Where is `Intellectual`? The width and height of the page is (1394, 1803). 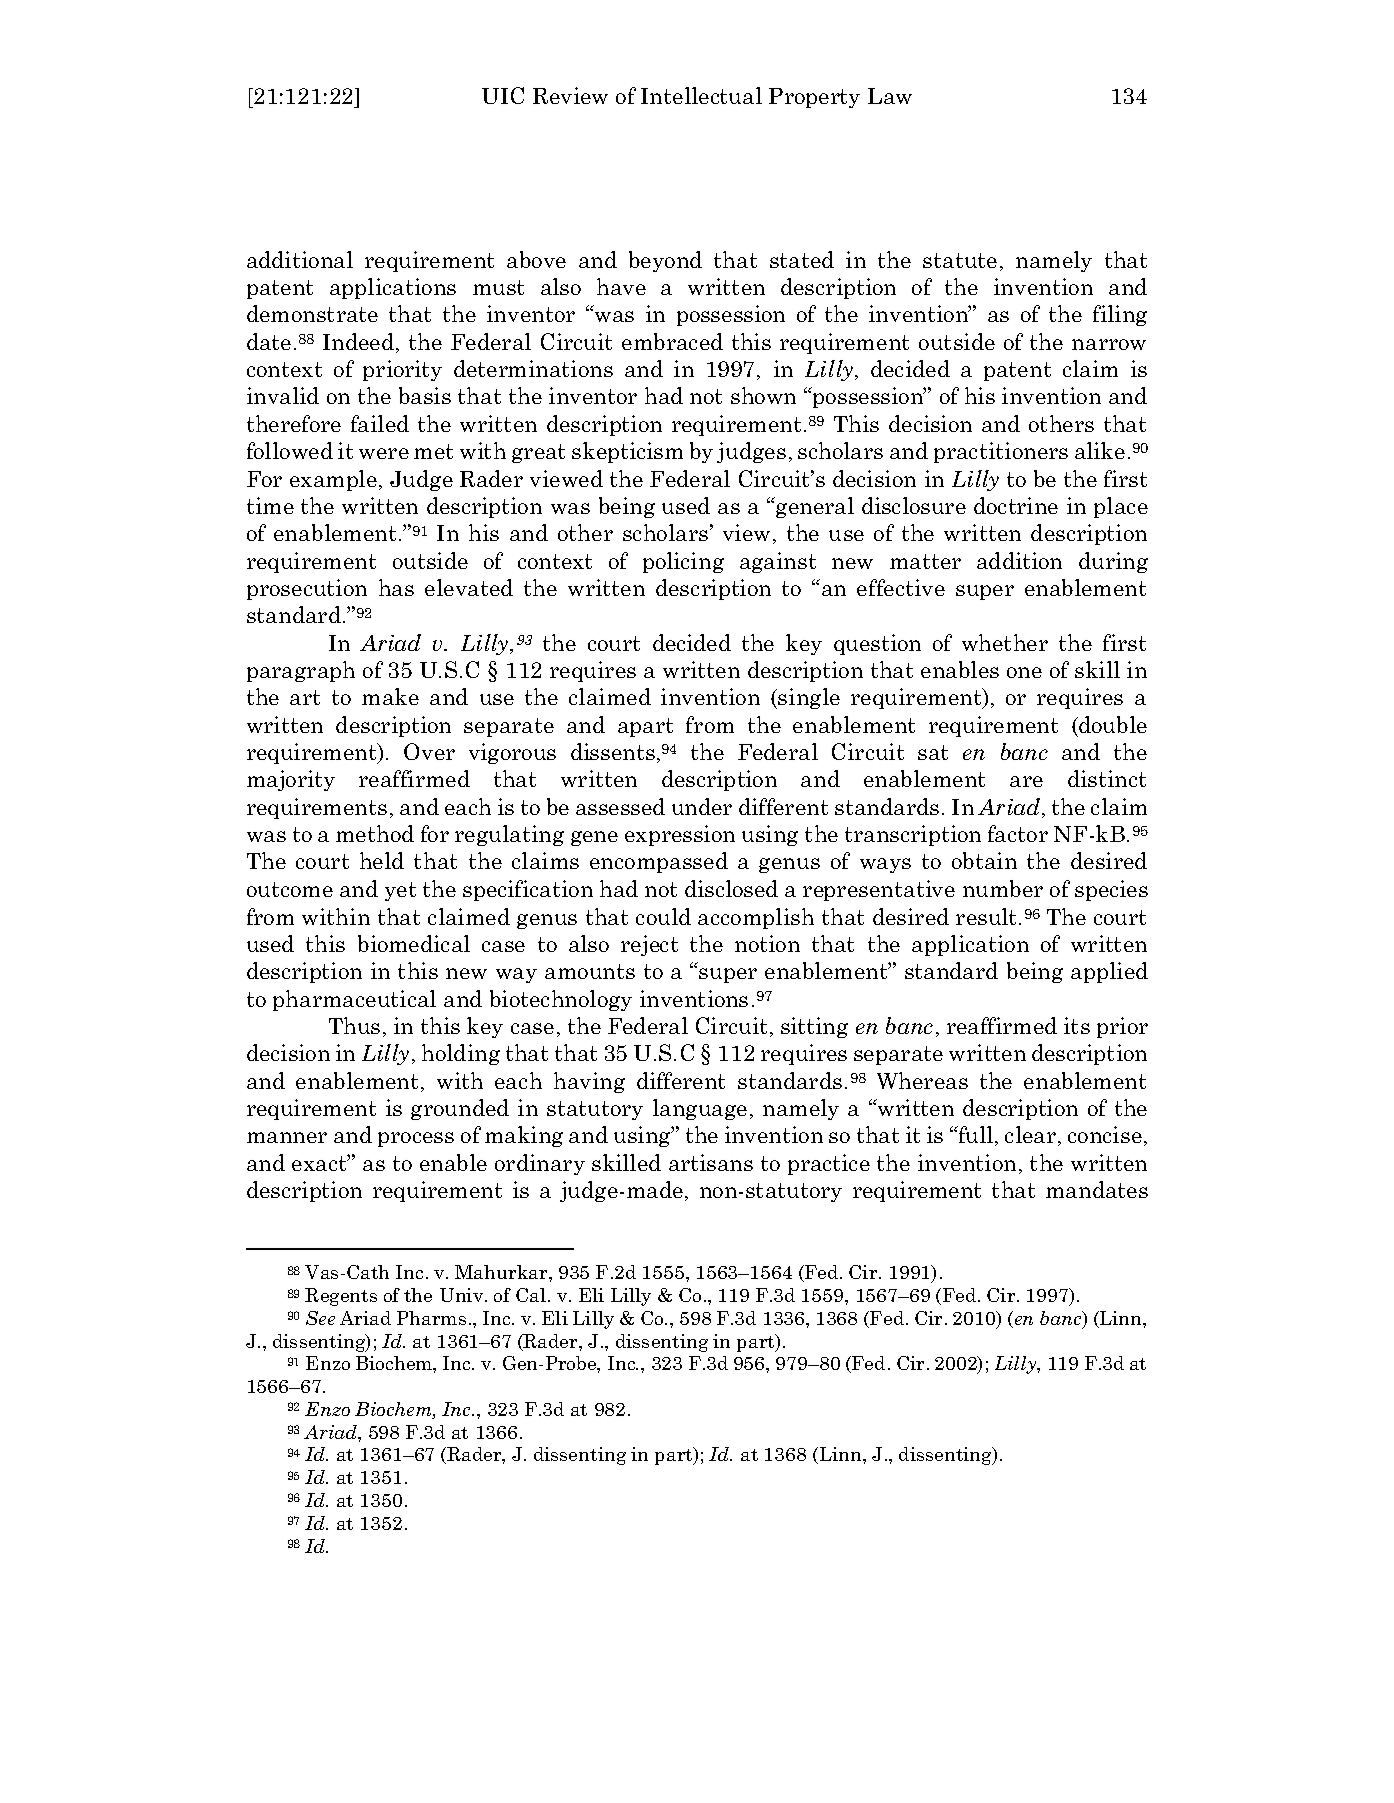
Intellectual is located at coordinates (701, 95).
